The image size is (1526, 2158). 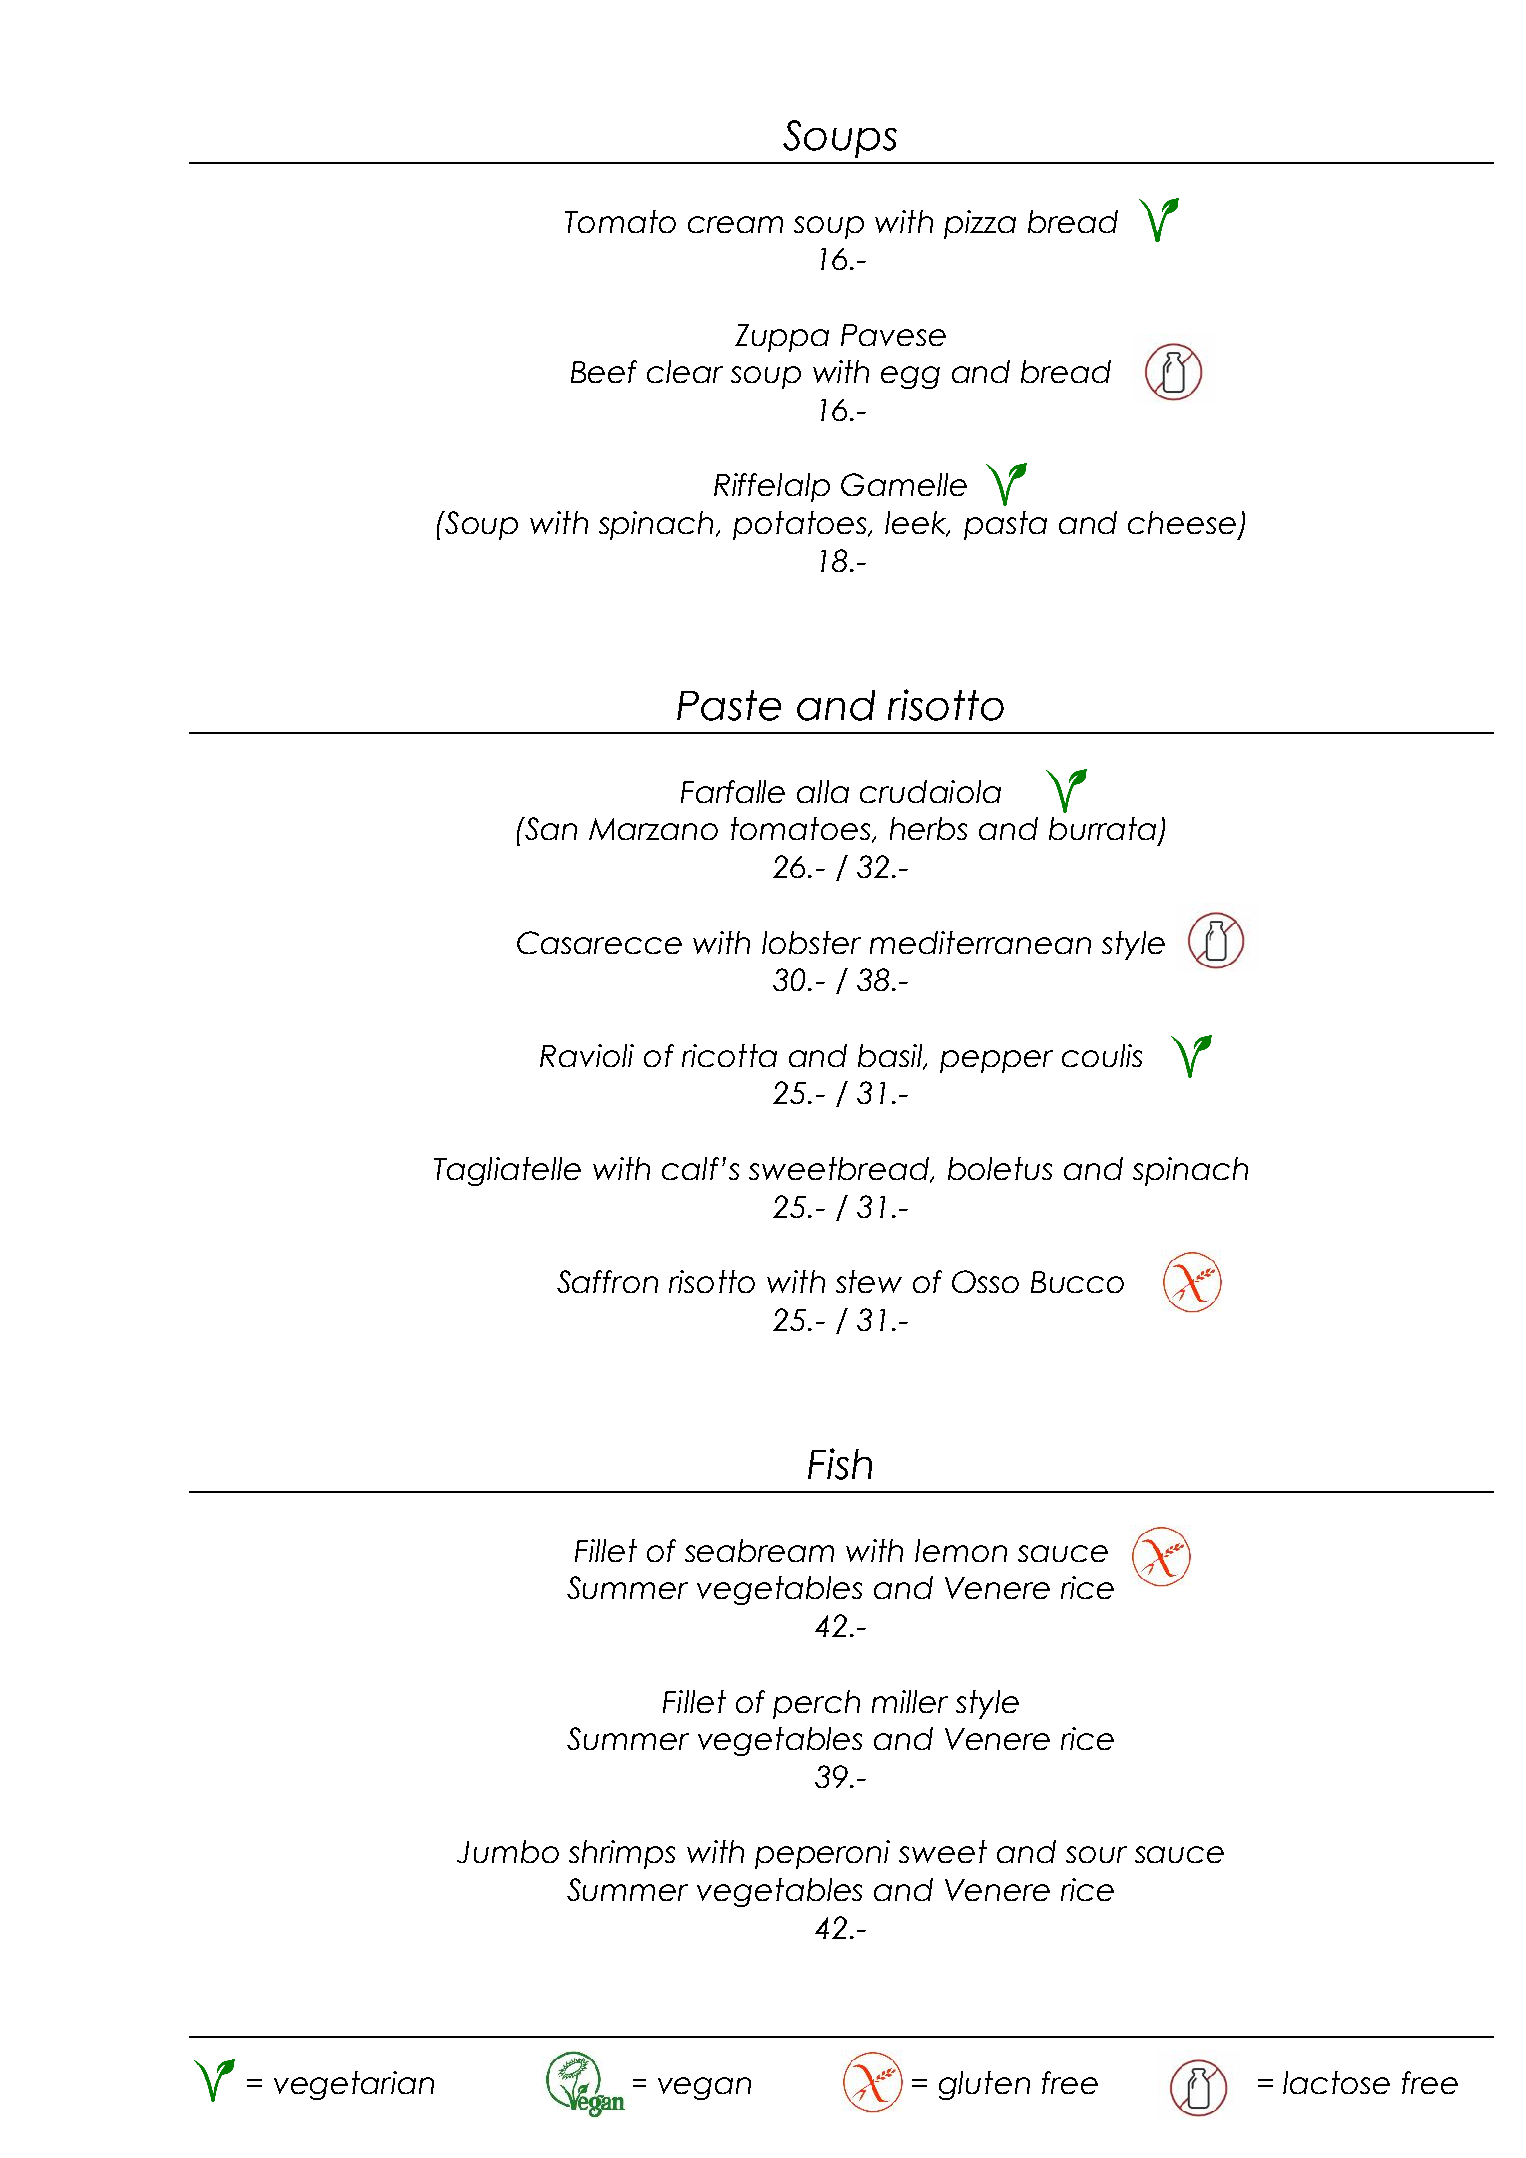 I want to click on mediterranean, so click(x=980, y=942).
